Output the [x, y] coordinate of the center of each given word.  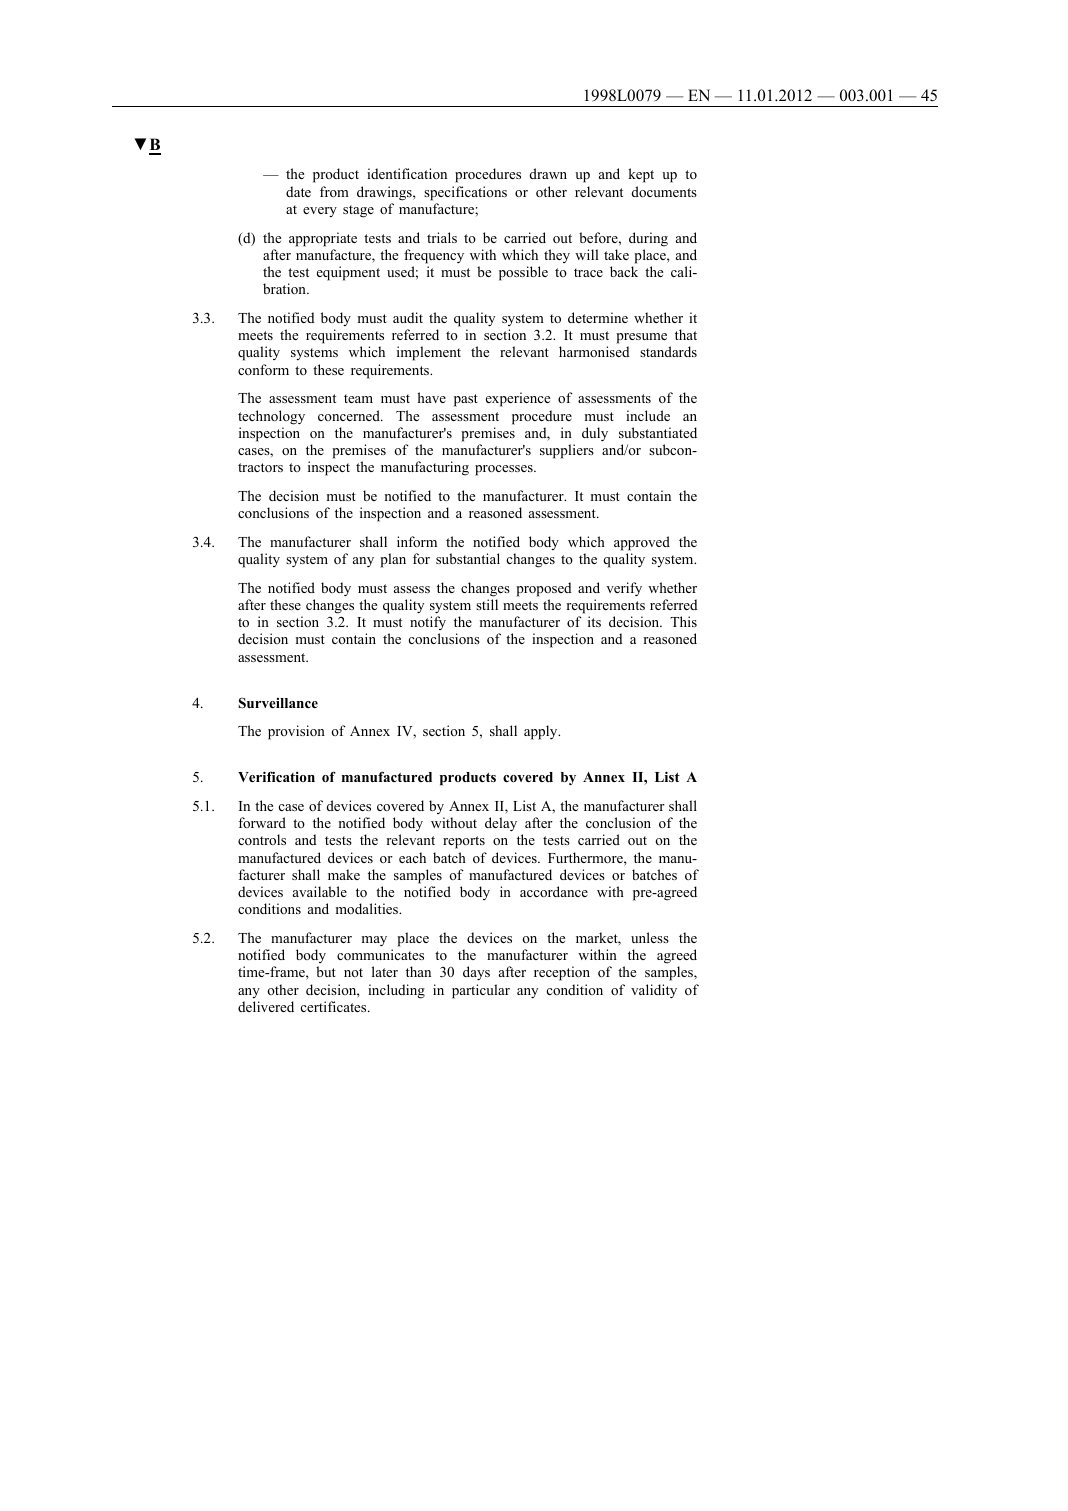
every [320, 212]
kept [641, 175]
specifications [465, 193]
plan [393, 560]
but [326, 971]
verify [624, 589]
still [487, 604]
